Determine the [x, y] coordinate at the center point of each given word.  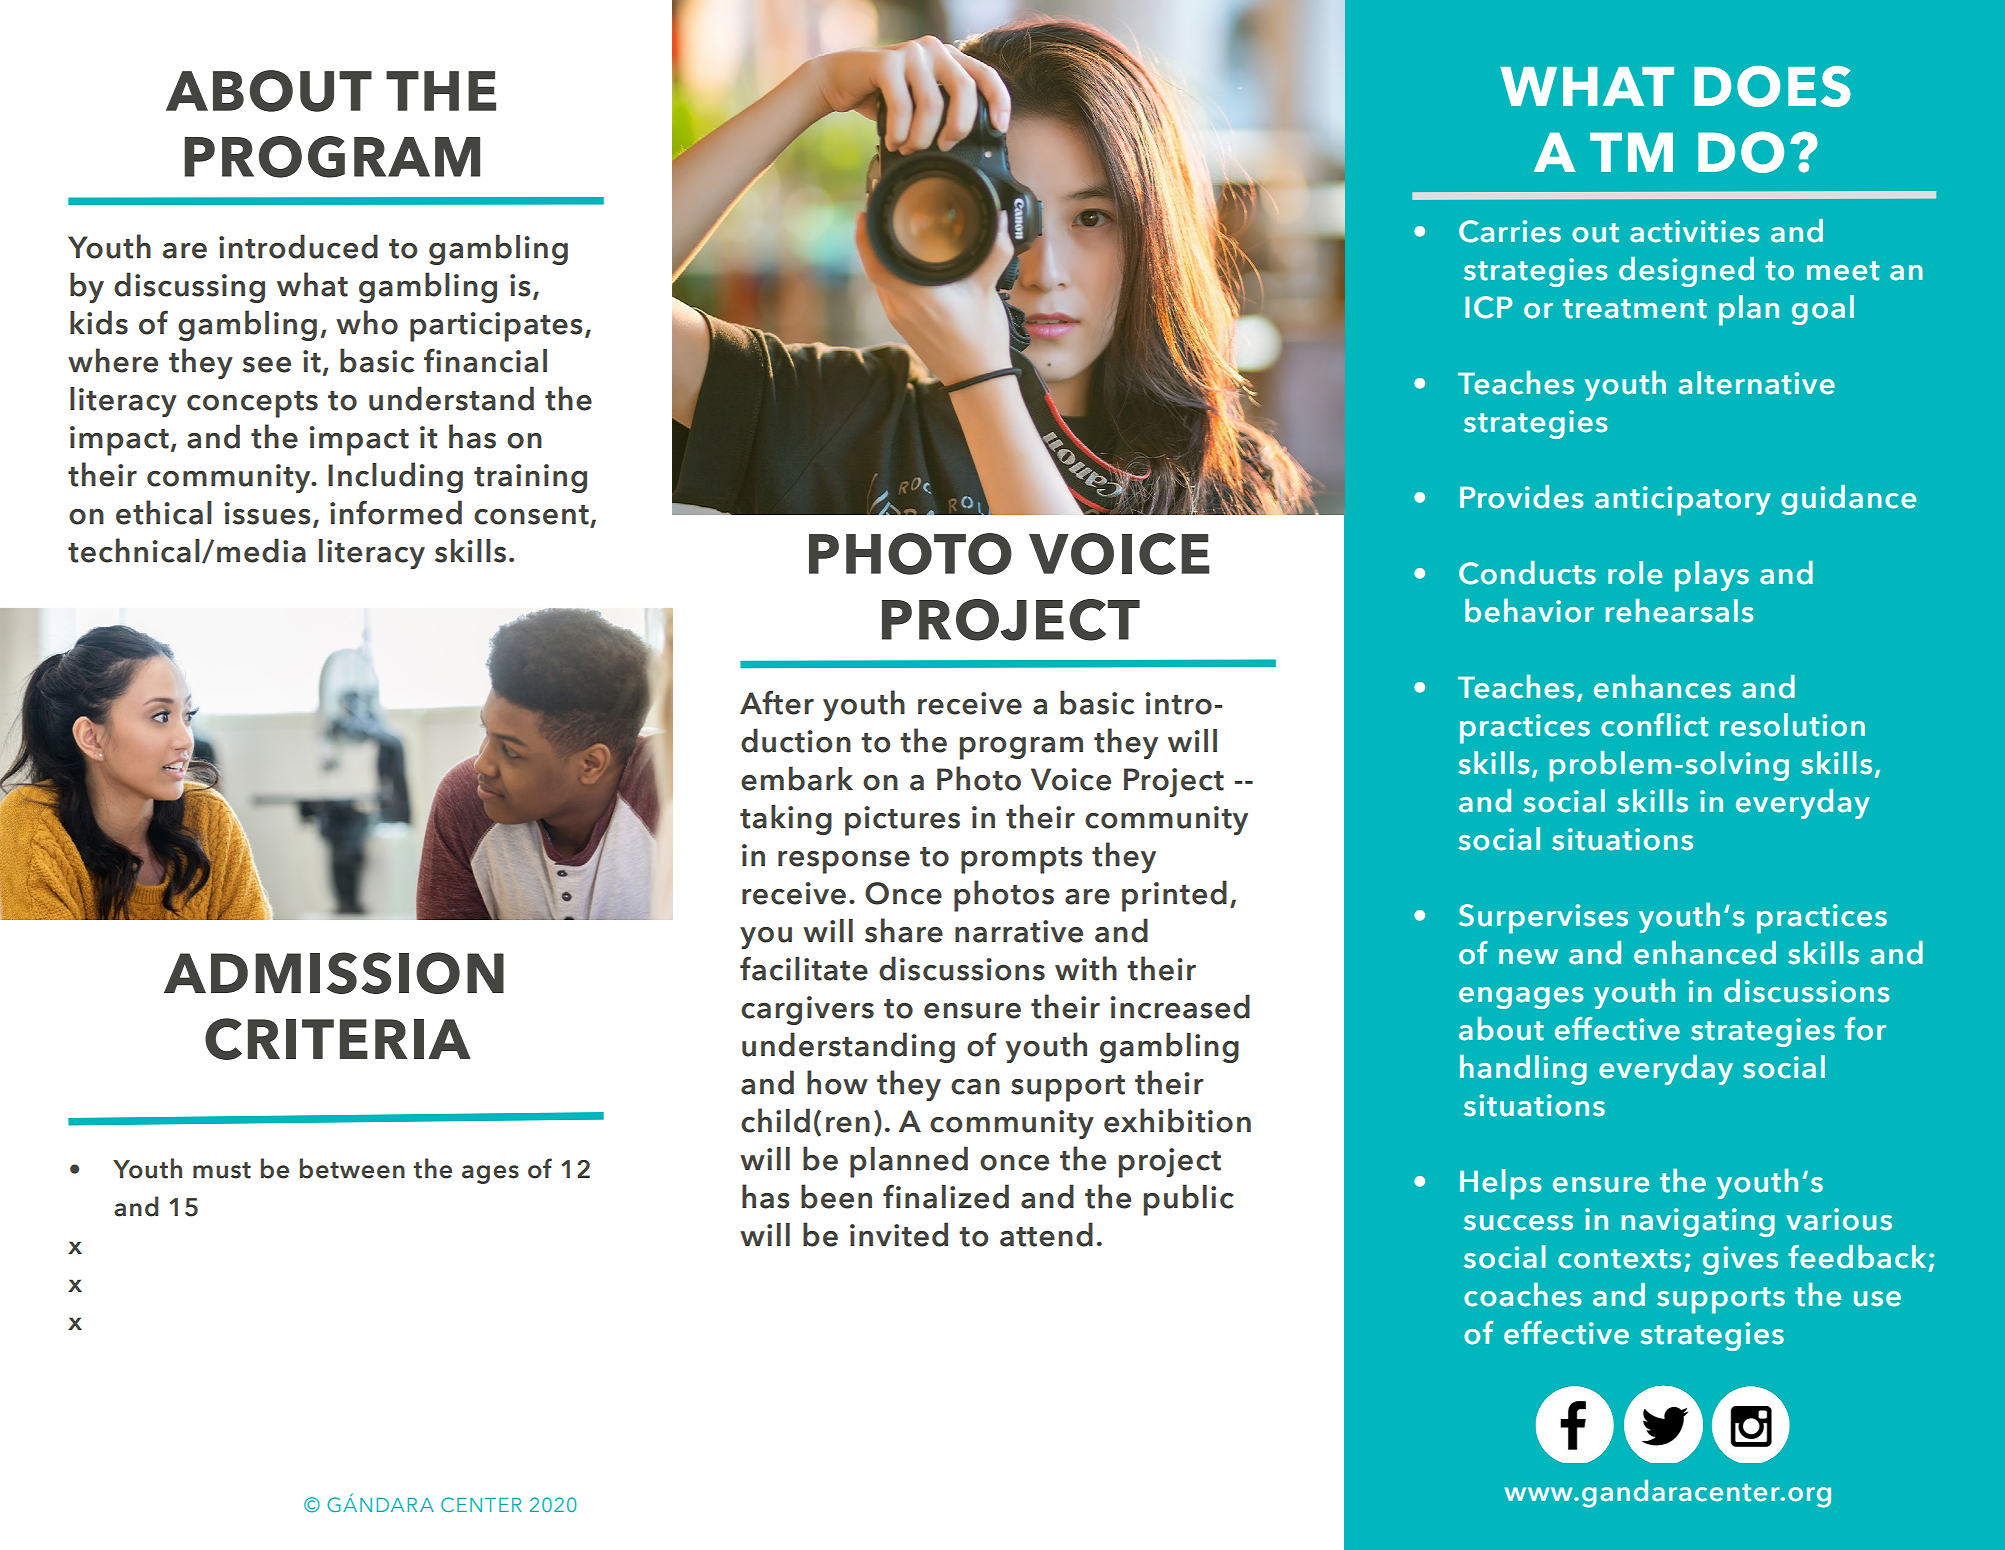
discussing [189, 287]
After [777, 702]
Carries [1510, 231]
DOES [1772, 86]
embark [797, 778]
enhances [1662, 686]
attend [1046, 1234]
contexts [1619, 1259]
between [352, 1168]
